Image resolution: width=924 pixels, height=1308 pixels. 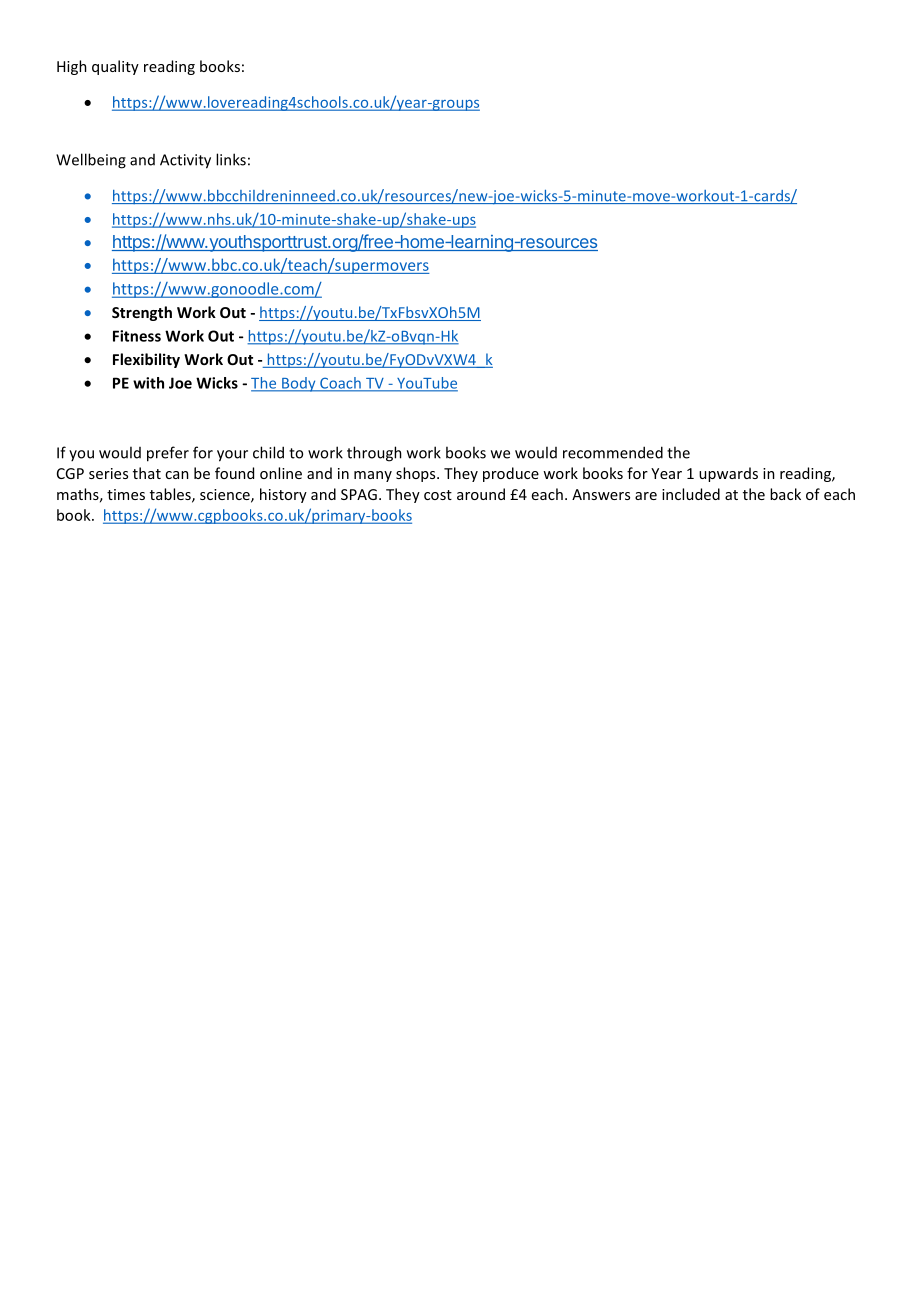 I want to click on Activity, so click(x=185, y=161).
